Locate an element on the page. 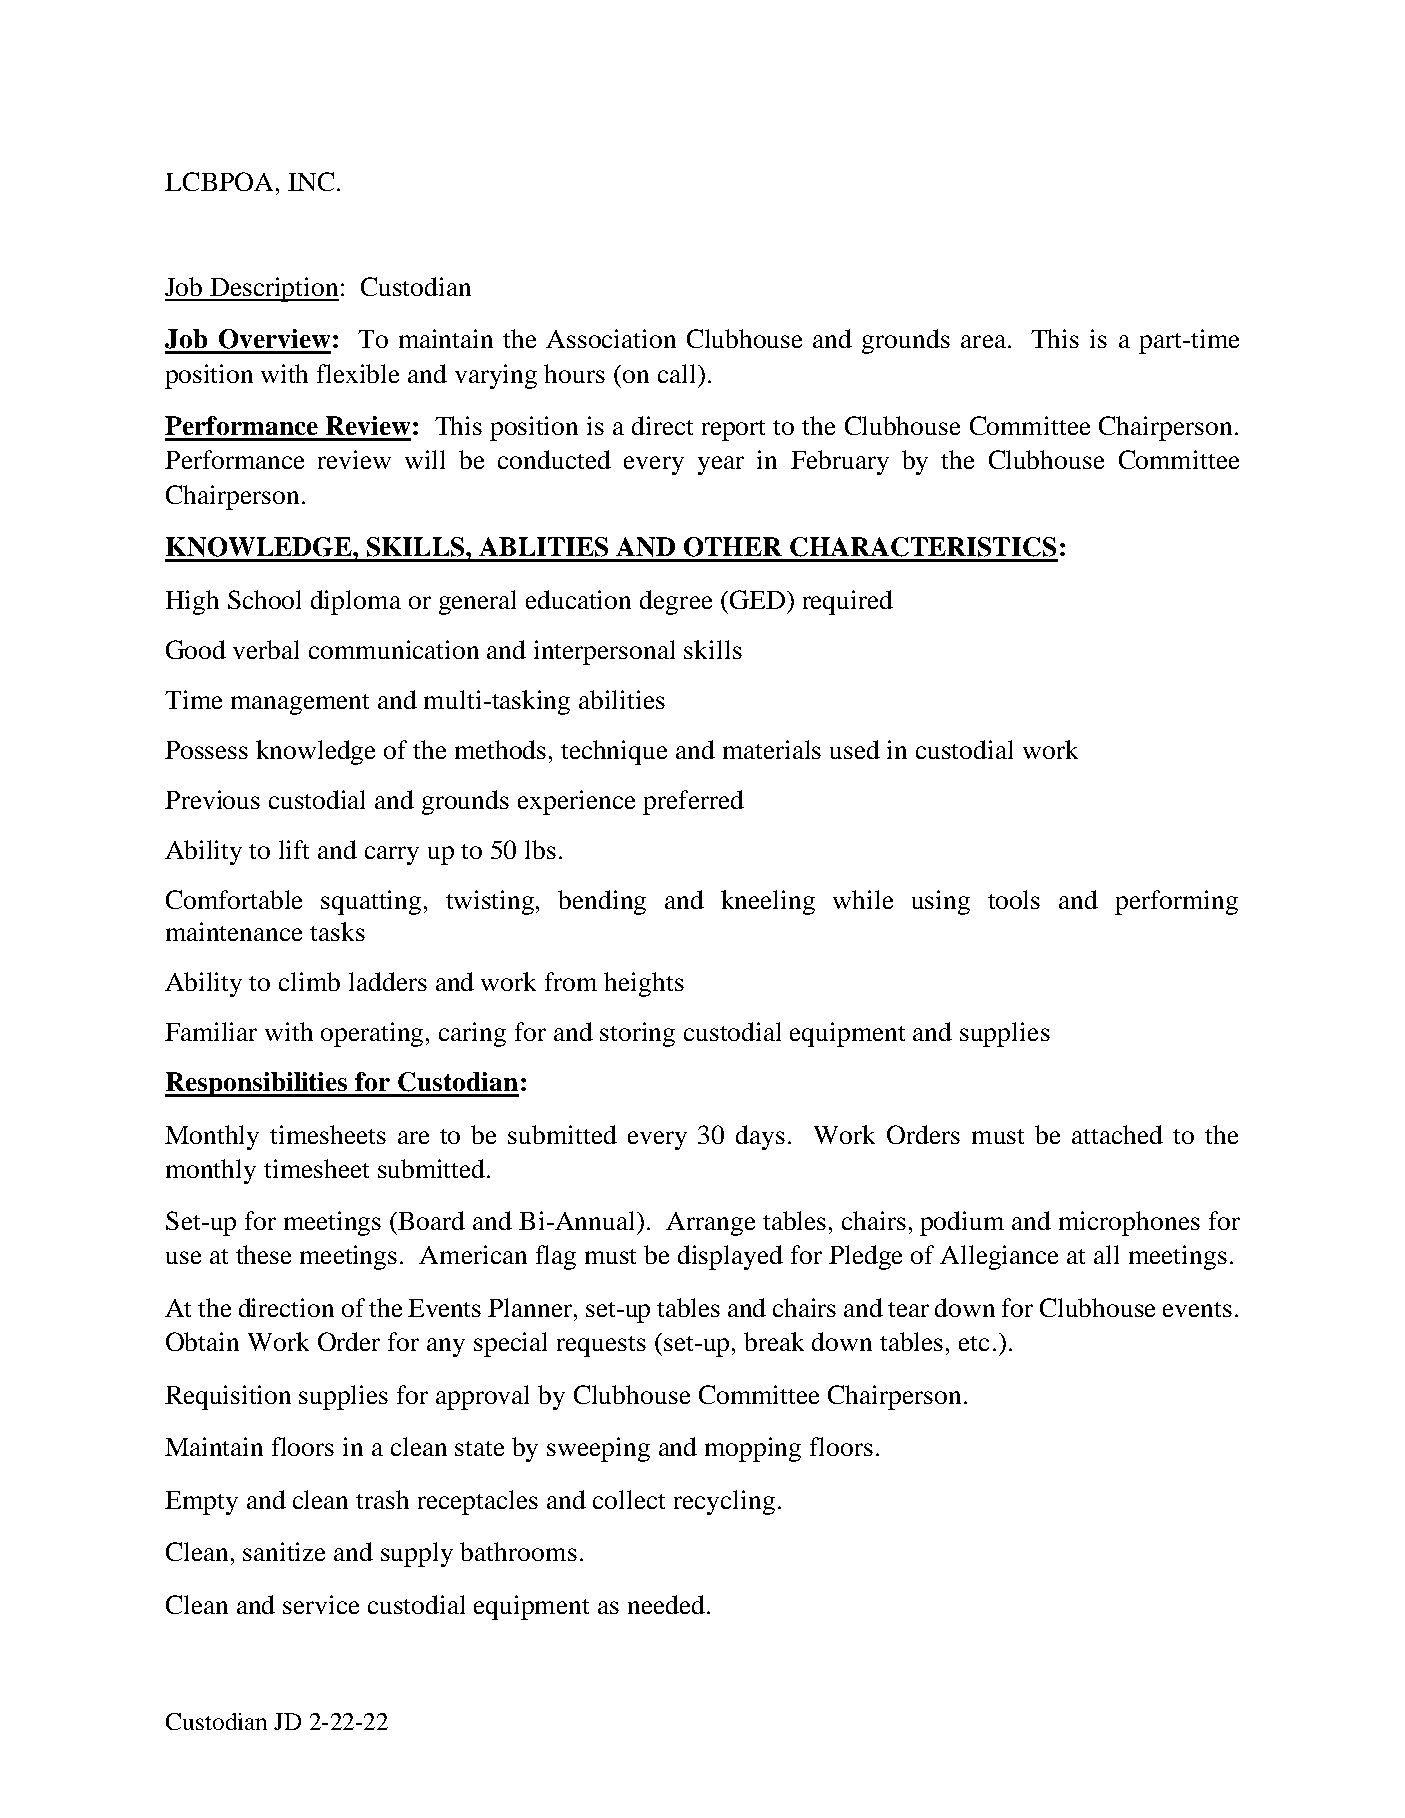 This page has width=1405, height=1818. sanitize is located at coordinates (284, 1551).
